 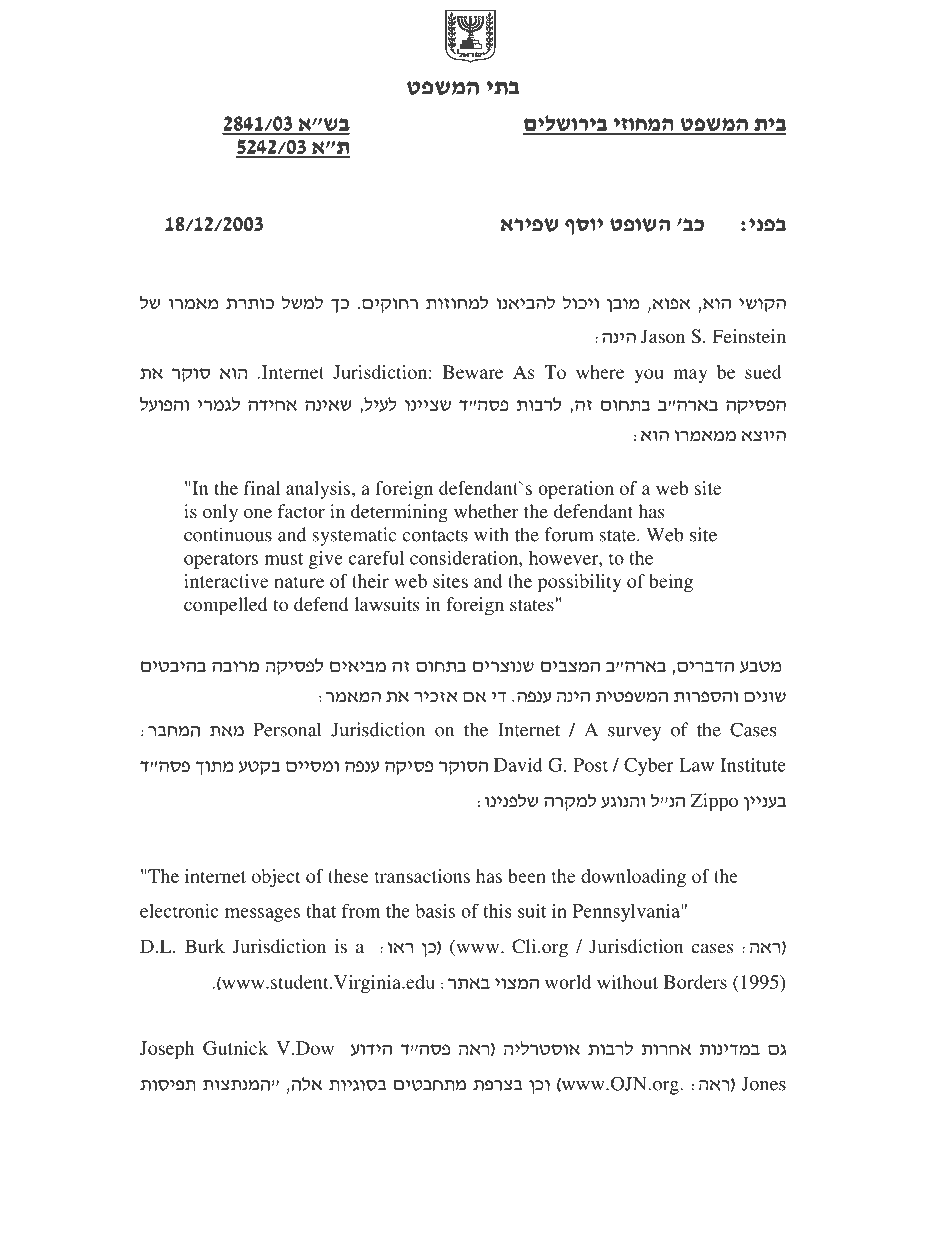 I want to click on transactions, so click(x=422, y=876).
